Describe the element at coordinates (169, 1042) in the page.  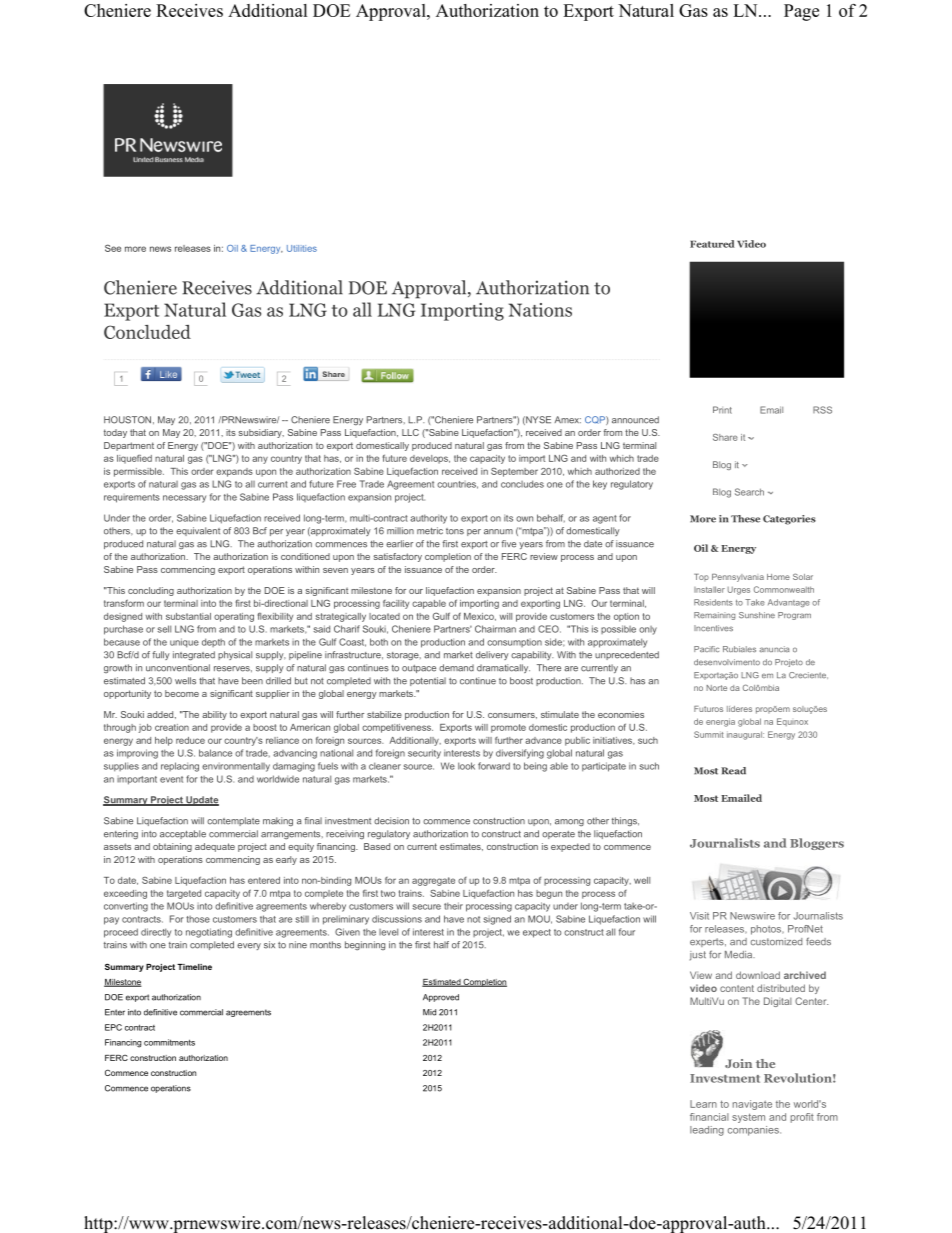
I see `commitments` at that location.
